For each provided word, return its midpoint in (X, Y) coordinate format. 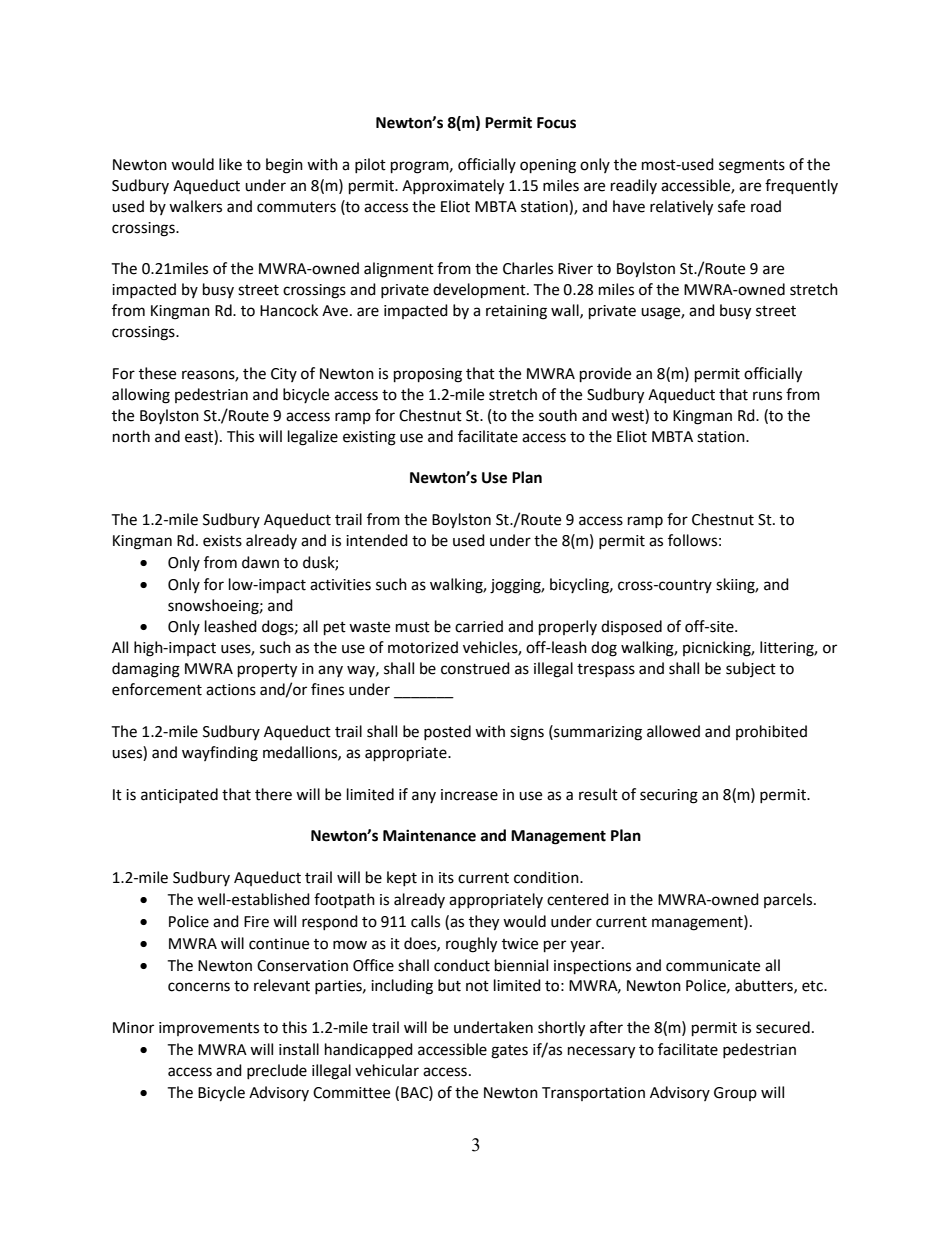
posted (447, 732)
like (230, 164)
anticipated (179, 795)
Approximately (453, 187)
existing (369, 438)
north (131, 436)
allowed (673, 731)
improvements (209, 1029)
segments (752, 167)
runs (767, 396)
